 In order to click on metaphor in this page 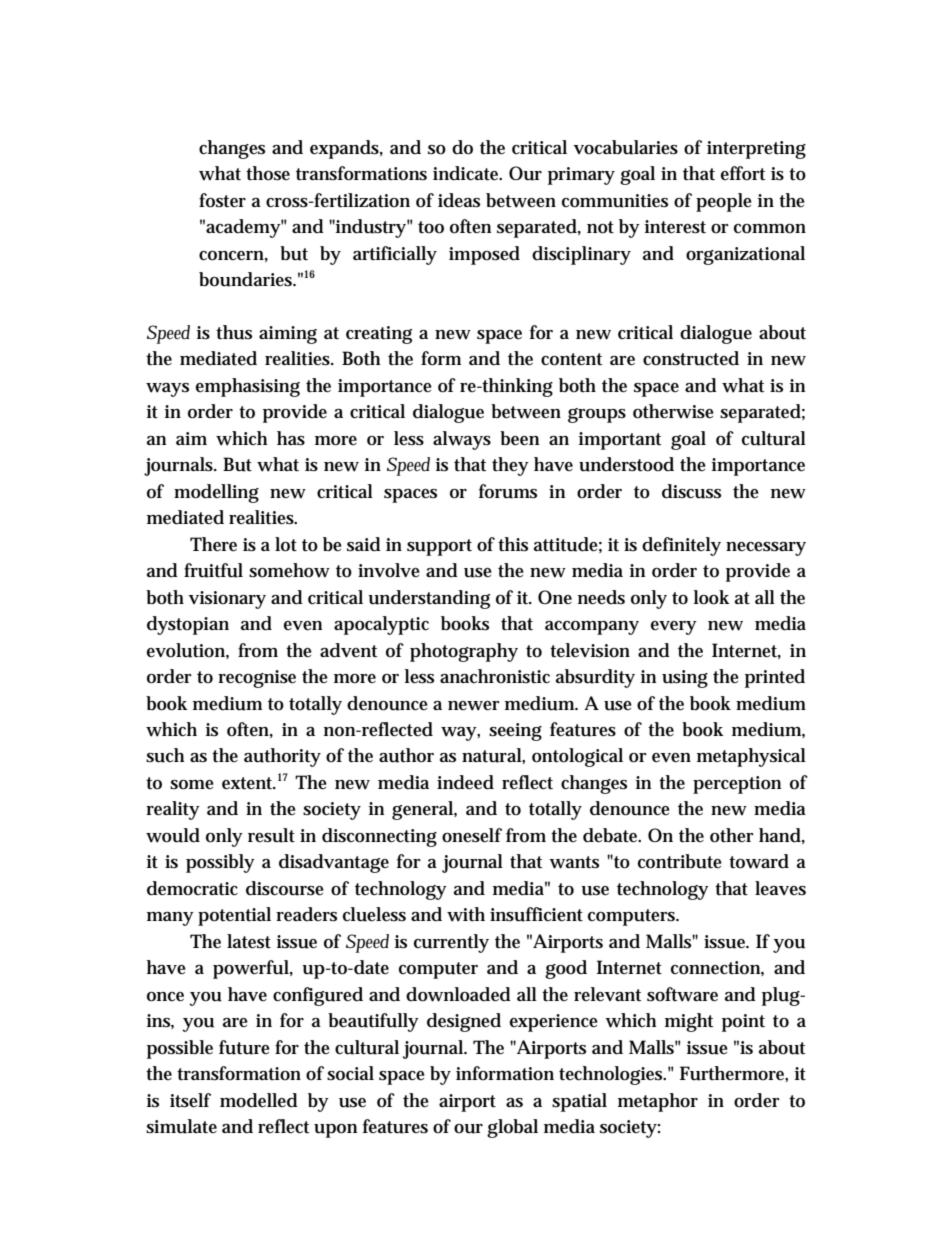, I will do `click(658, 1102)`.
